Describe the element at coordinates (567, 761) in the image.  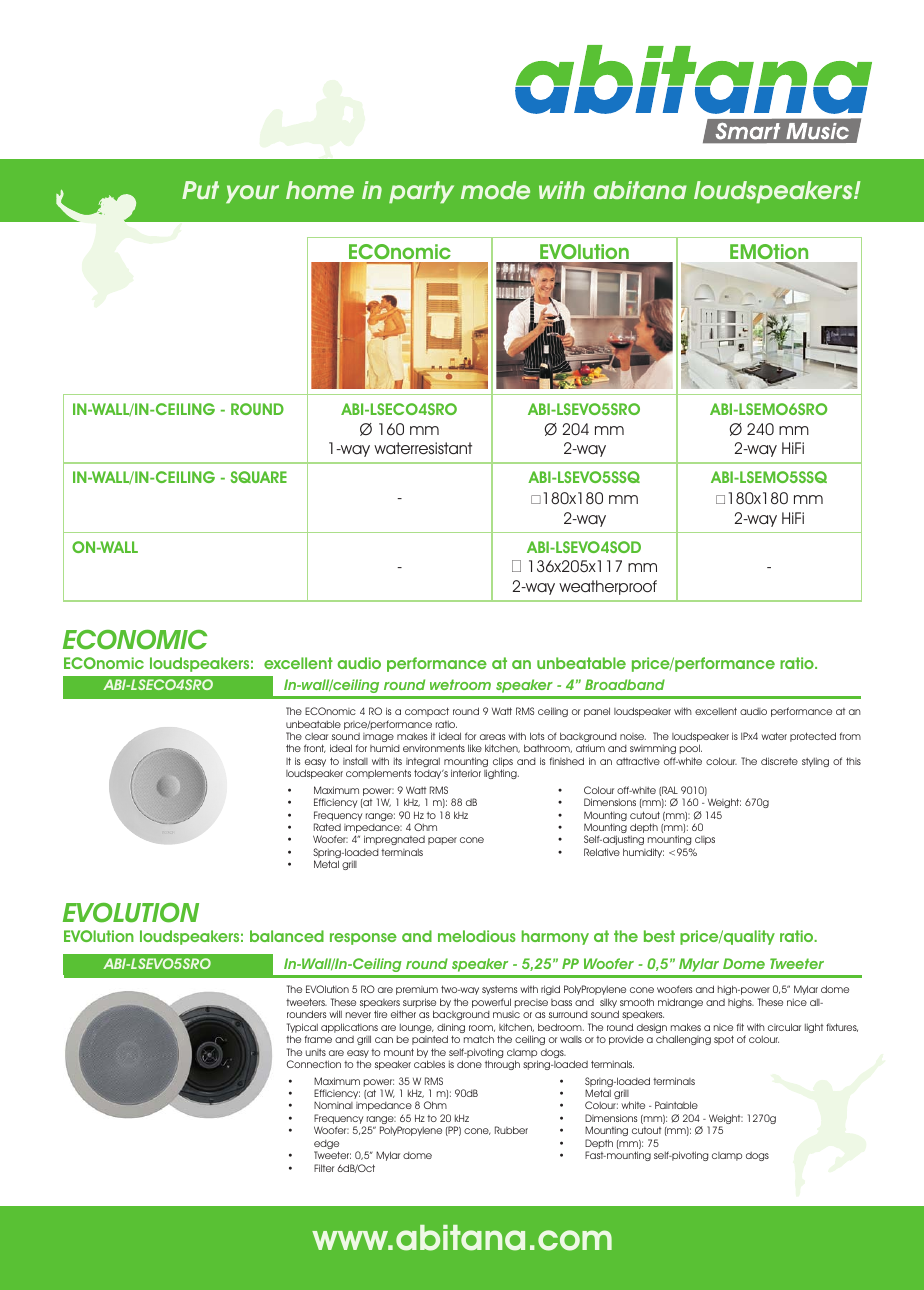
I see `finished` at that location.
